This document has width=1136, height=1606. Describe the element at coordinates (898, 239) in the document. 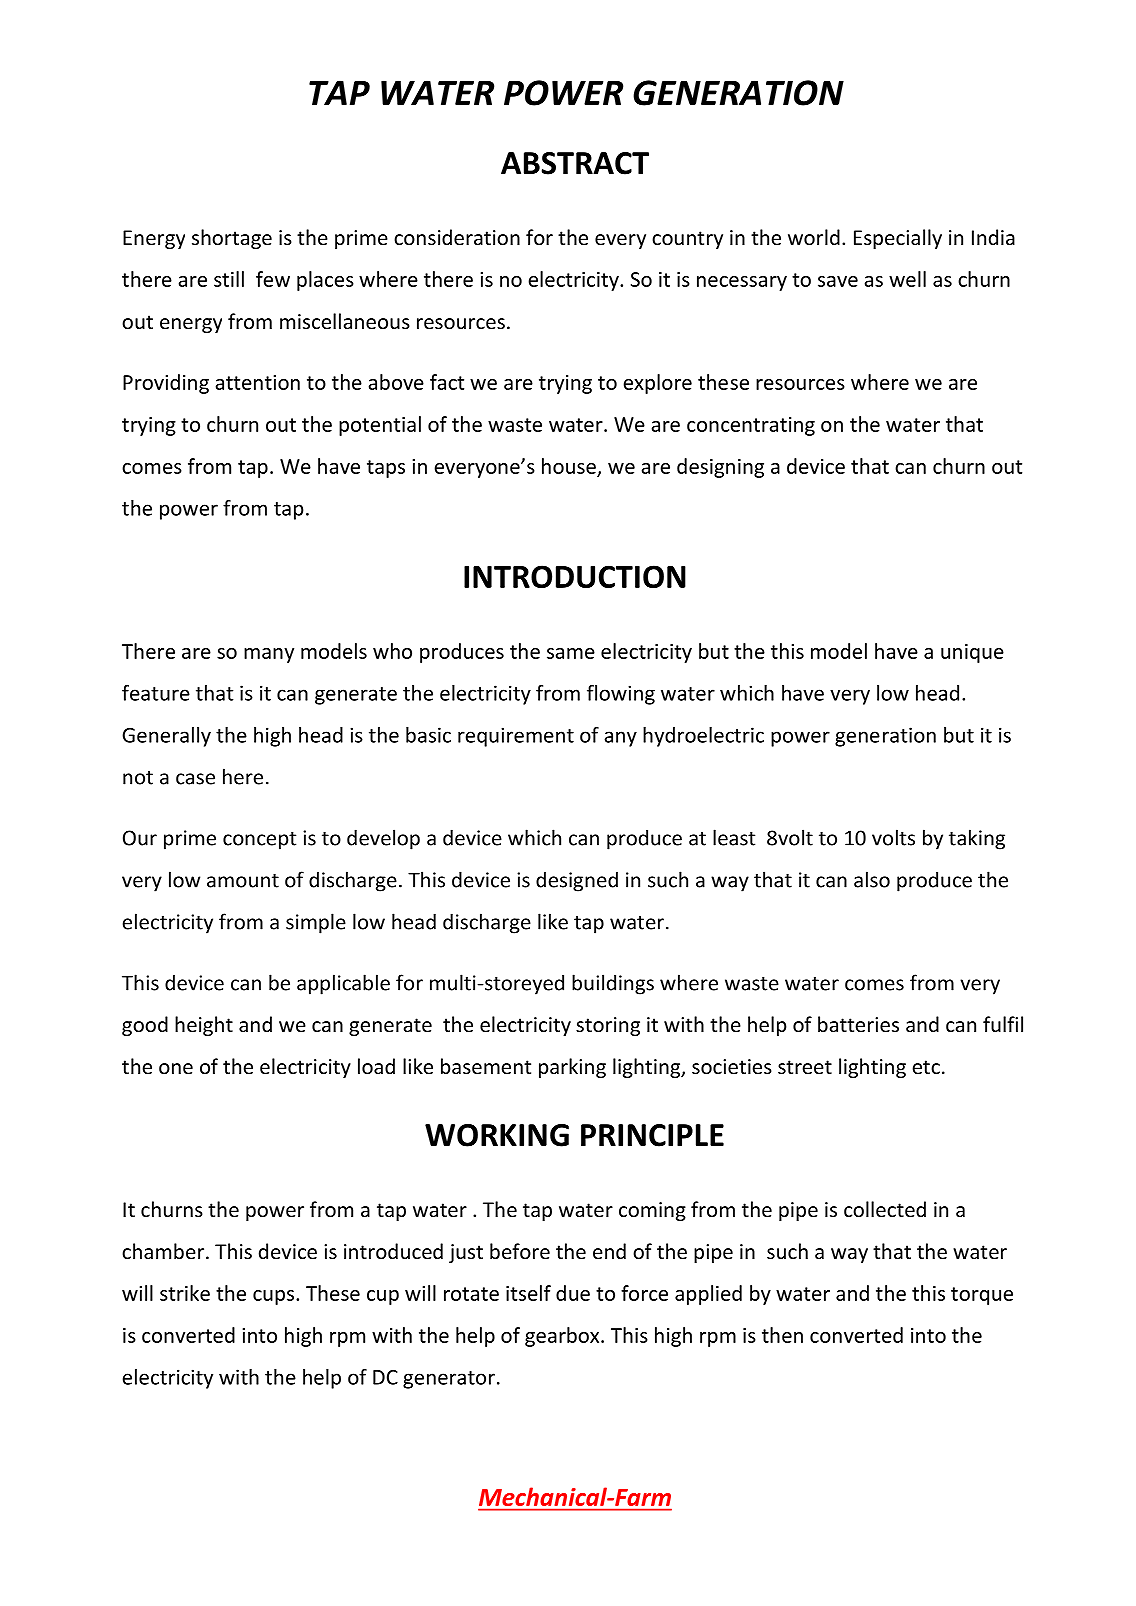

I see `Especially` at that location.
